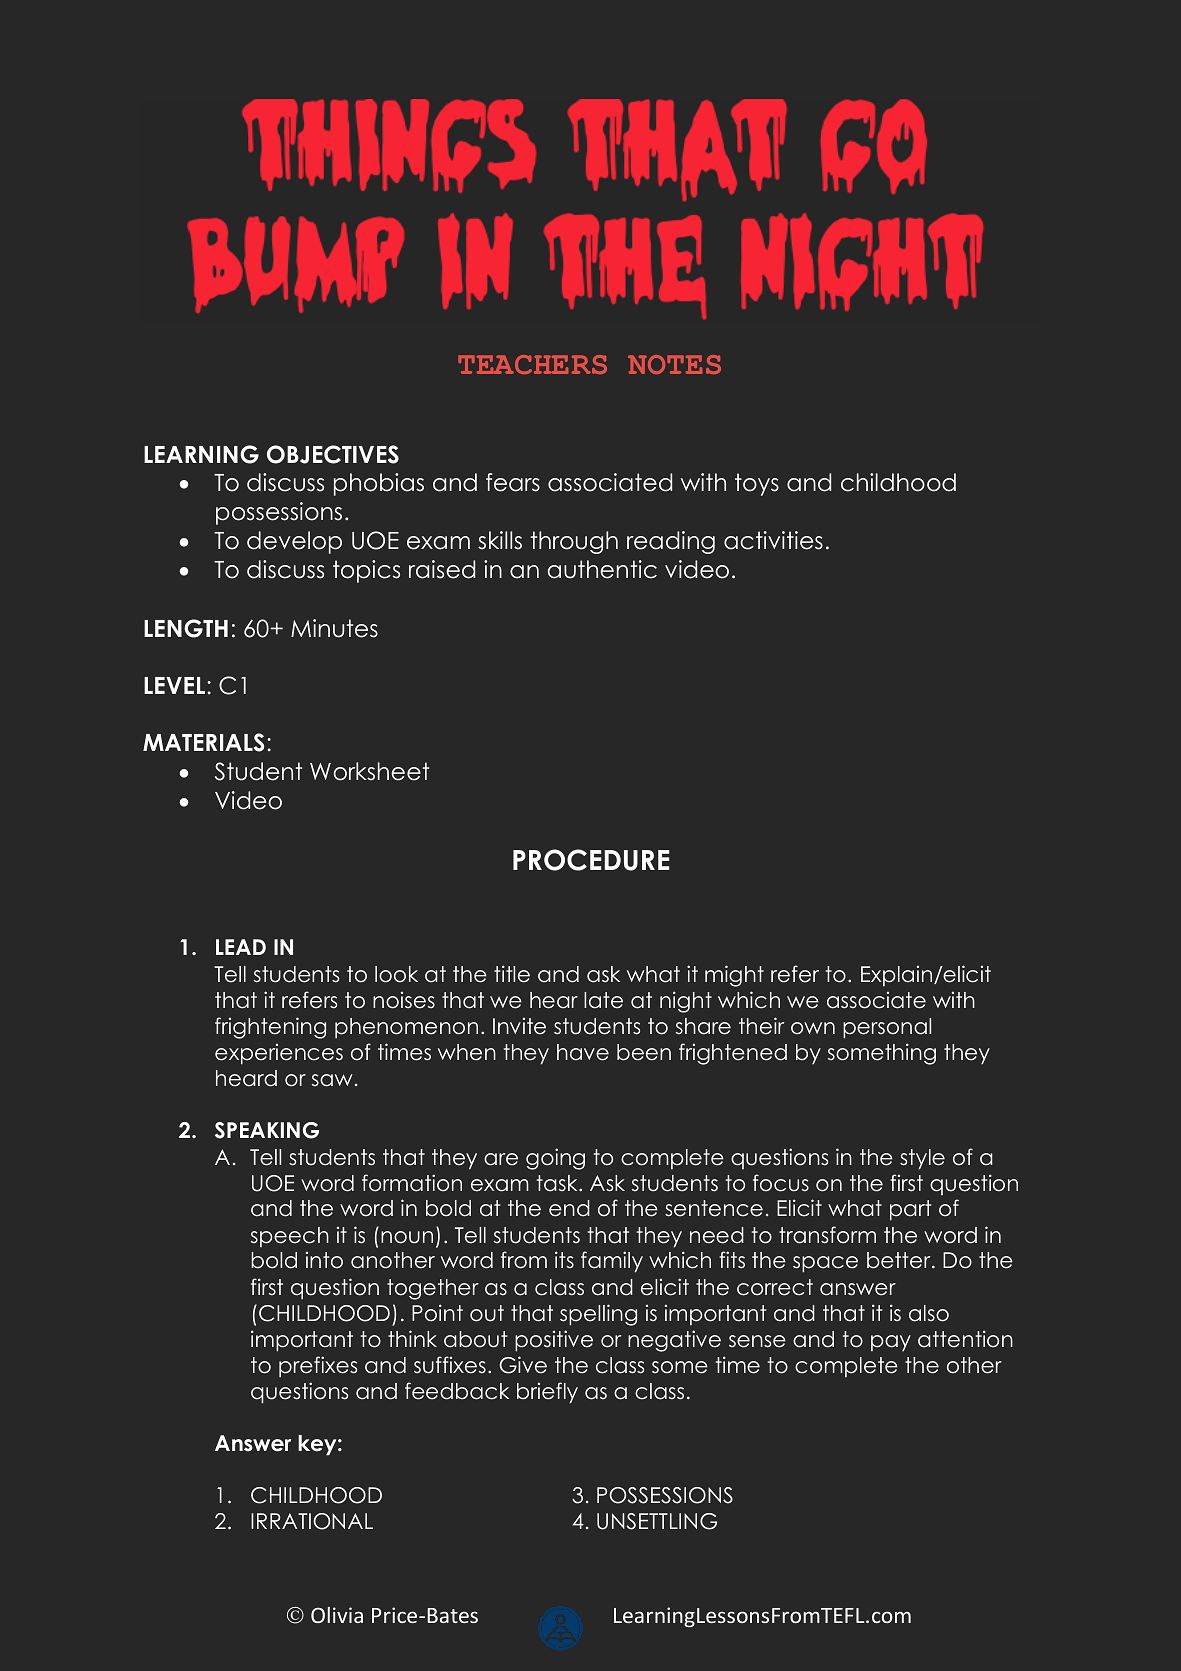 The image size is (1181, 1671). I want to click on UNSETTLING, so click(657, 1521).
